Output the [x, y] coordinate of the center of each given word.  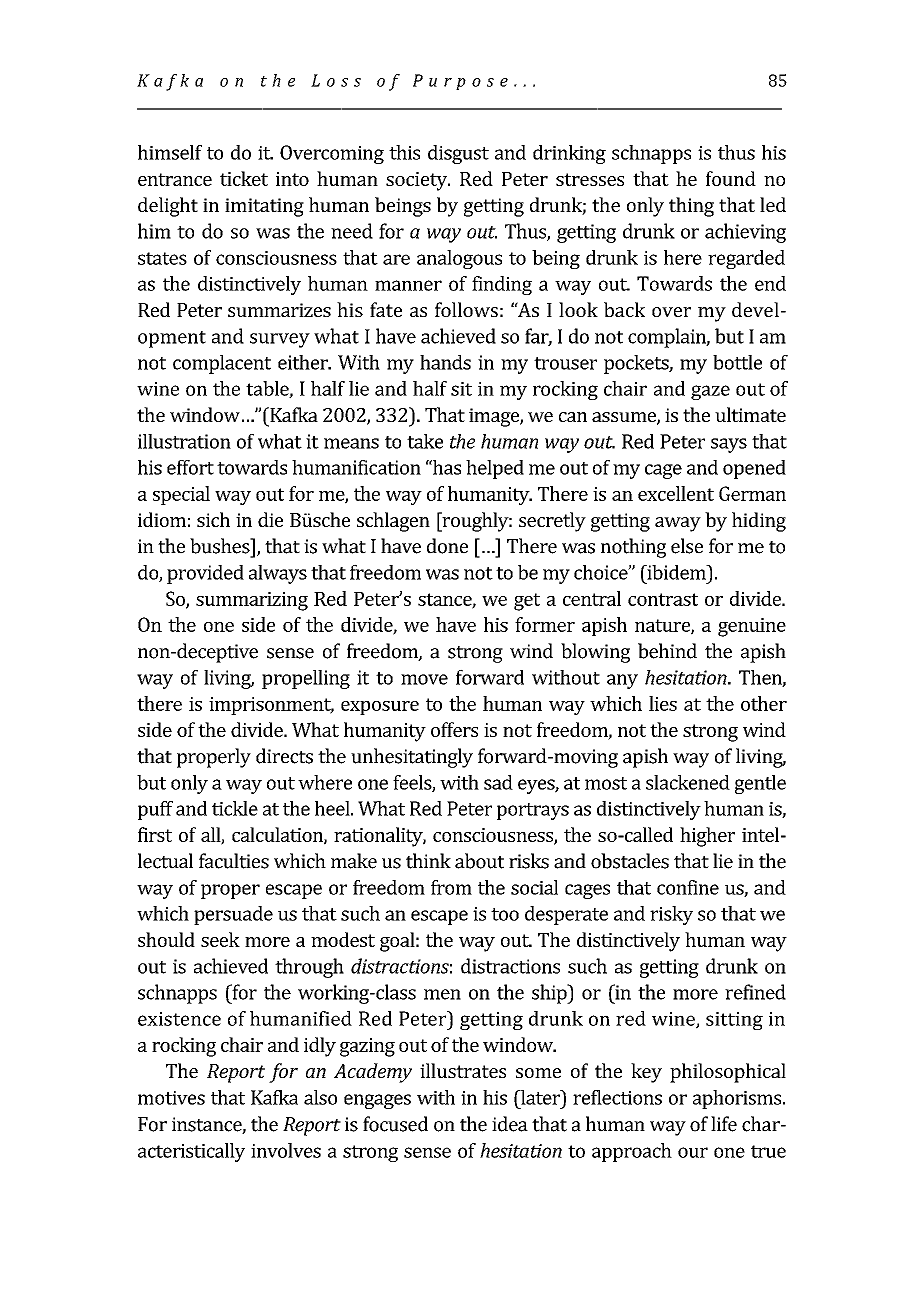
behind [667, 651]
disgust [458, 154]
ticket [244, 178]
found [731, 178]
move [424, 679]
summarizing [252, 601]
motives [171, 1098]
